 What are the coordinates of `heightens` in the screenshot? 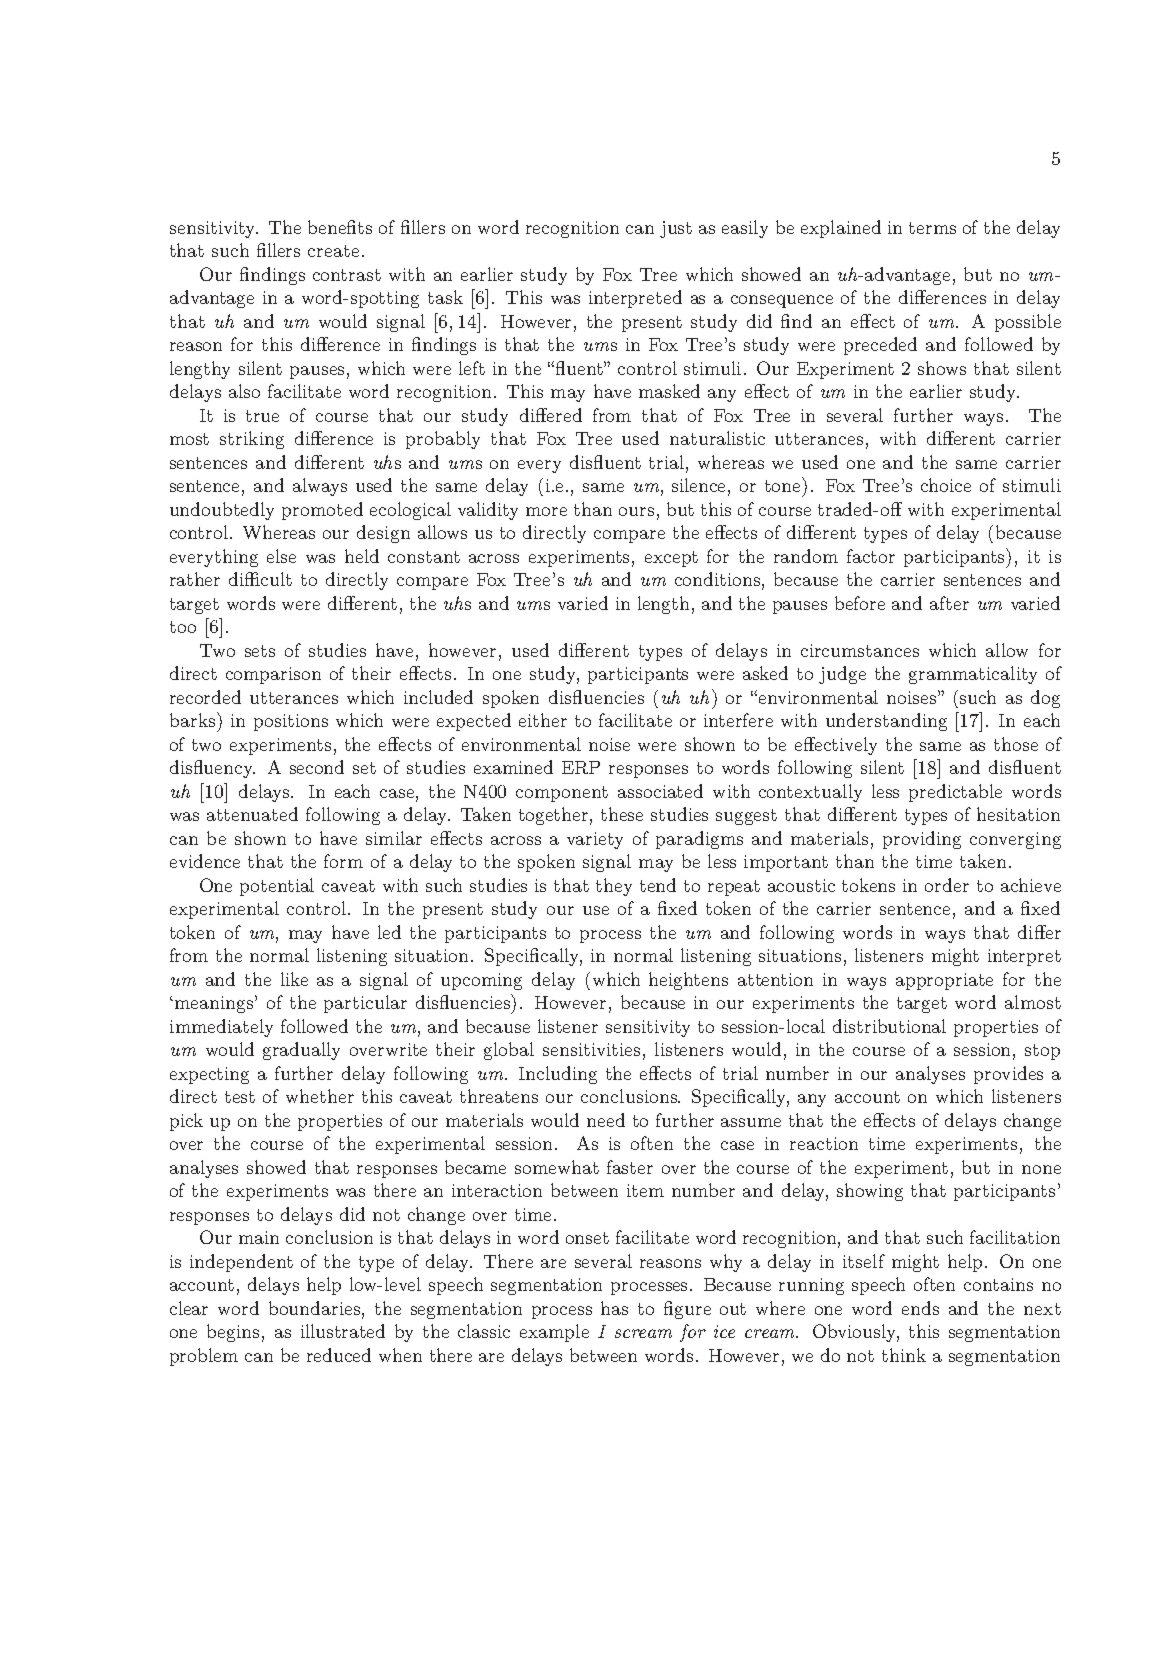 It's located at (688, 981).
